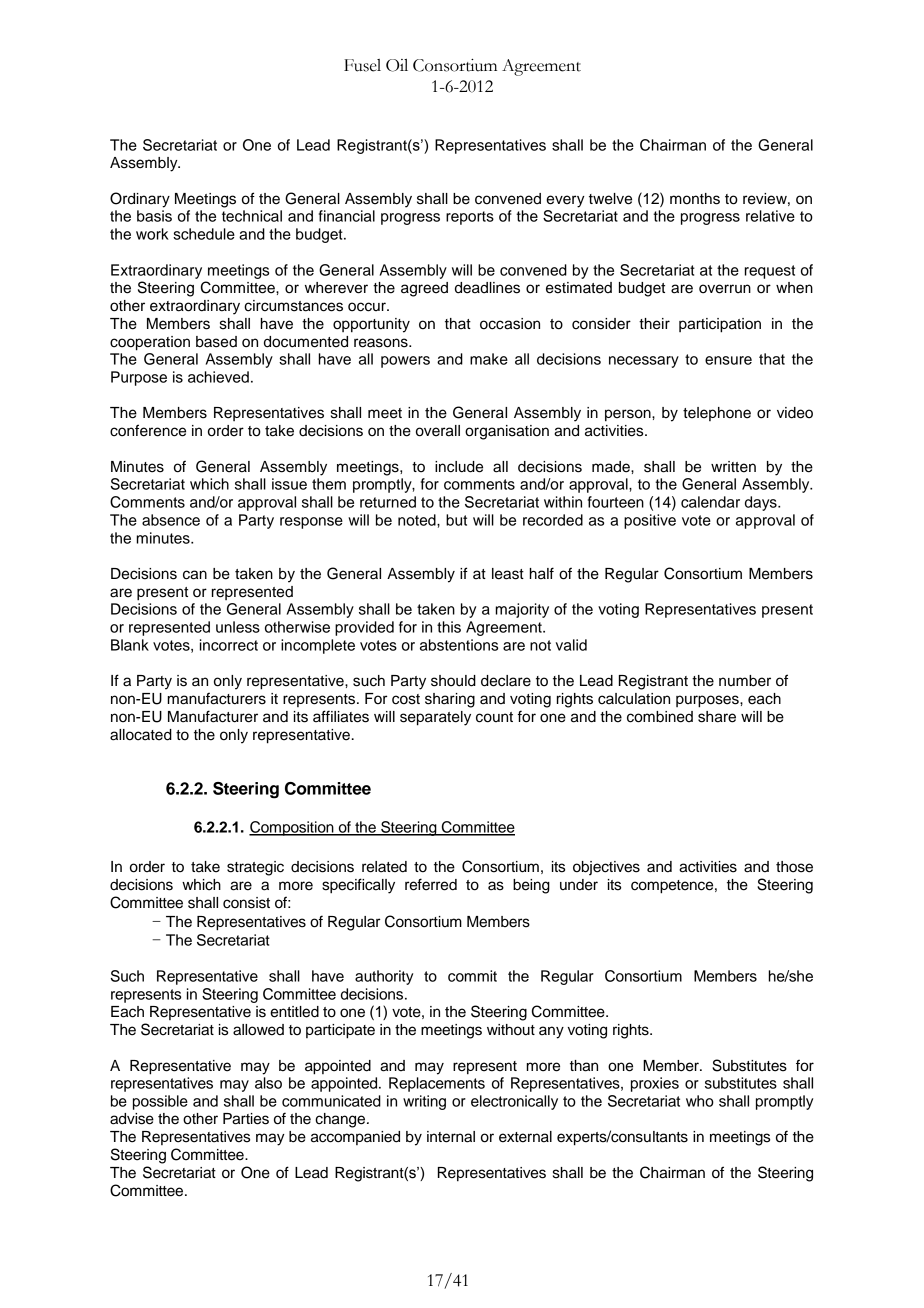 This screenshot has height=1308, width=924. Describe the element at coordinates (449, 627) in the screenshot. I see `this` at that location.
